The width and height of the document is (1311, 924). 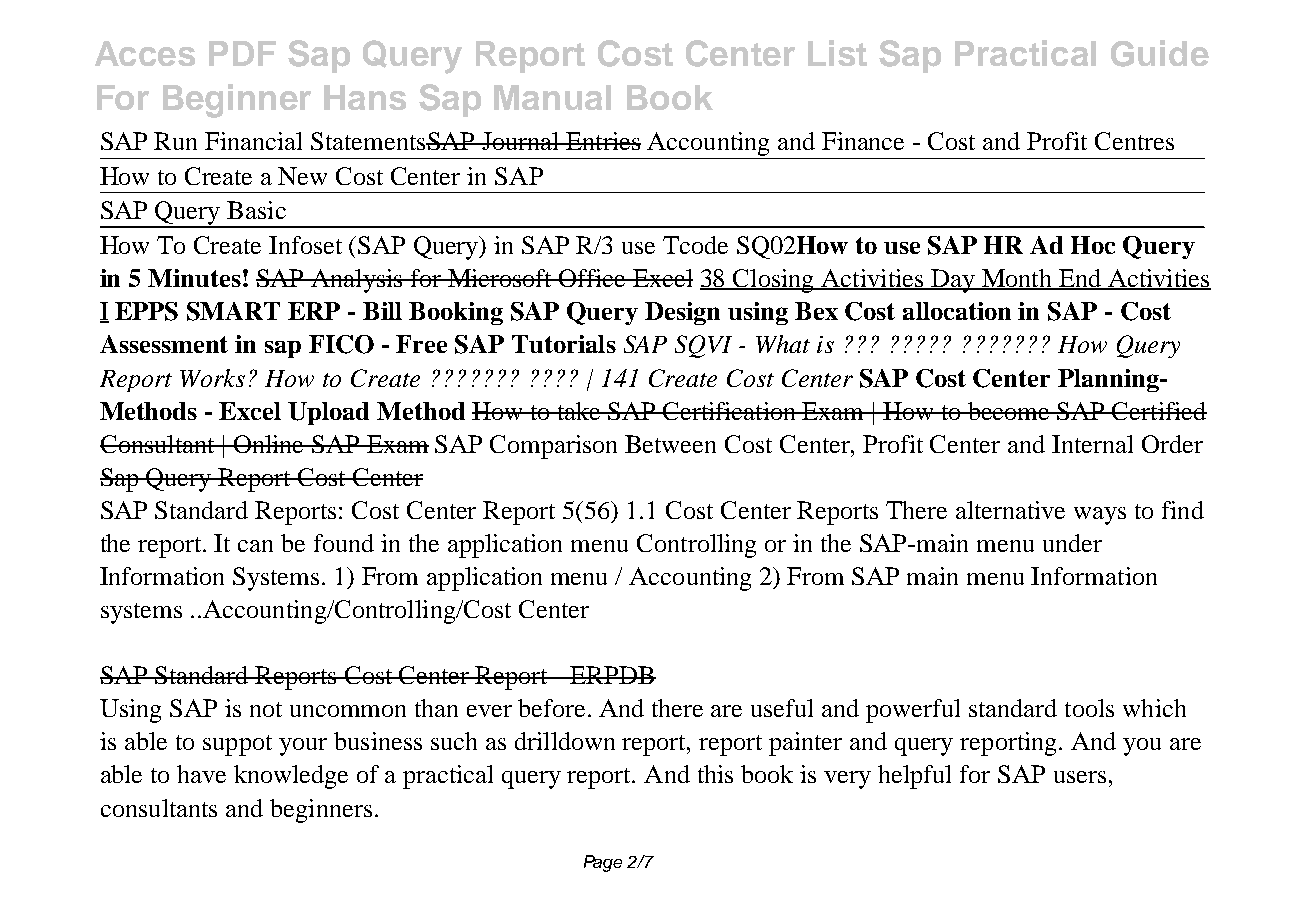 What do you see at coordinates (1092, 444) in the document?
I see `Internal` at bounding box center [1092, 444].
